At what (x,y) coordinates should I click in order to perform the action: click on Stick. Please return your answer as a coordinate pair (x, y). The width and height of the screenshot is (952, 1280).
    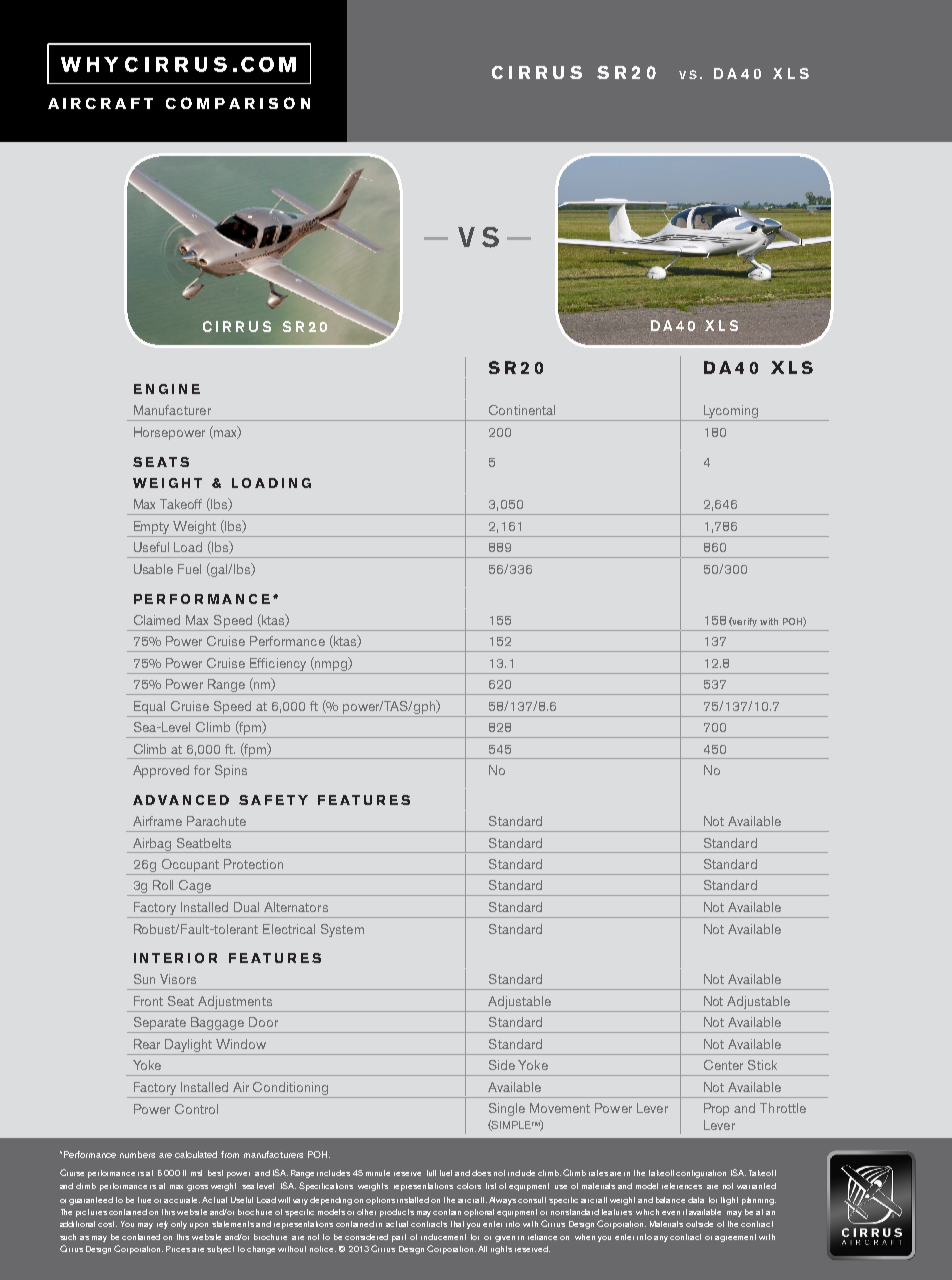
    Looking at the image, I should click on (762, 1065).
